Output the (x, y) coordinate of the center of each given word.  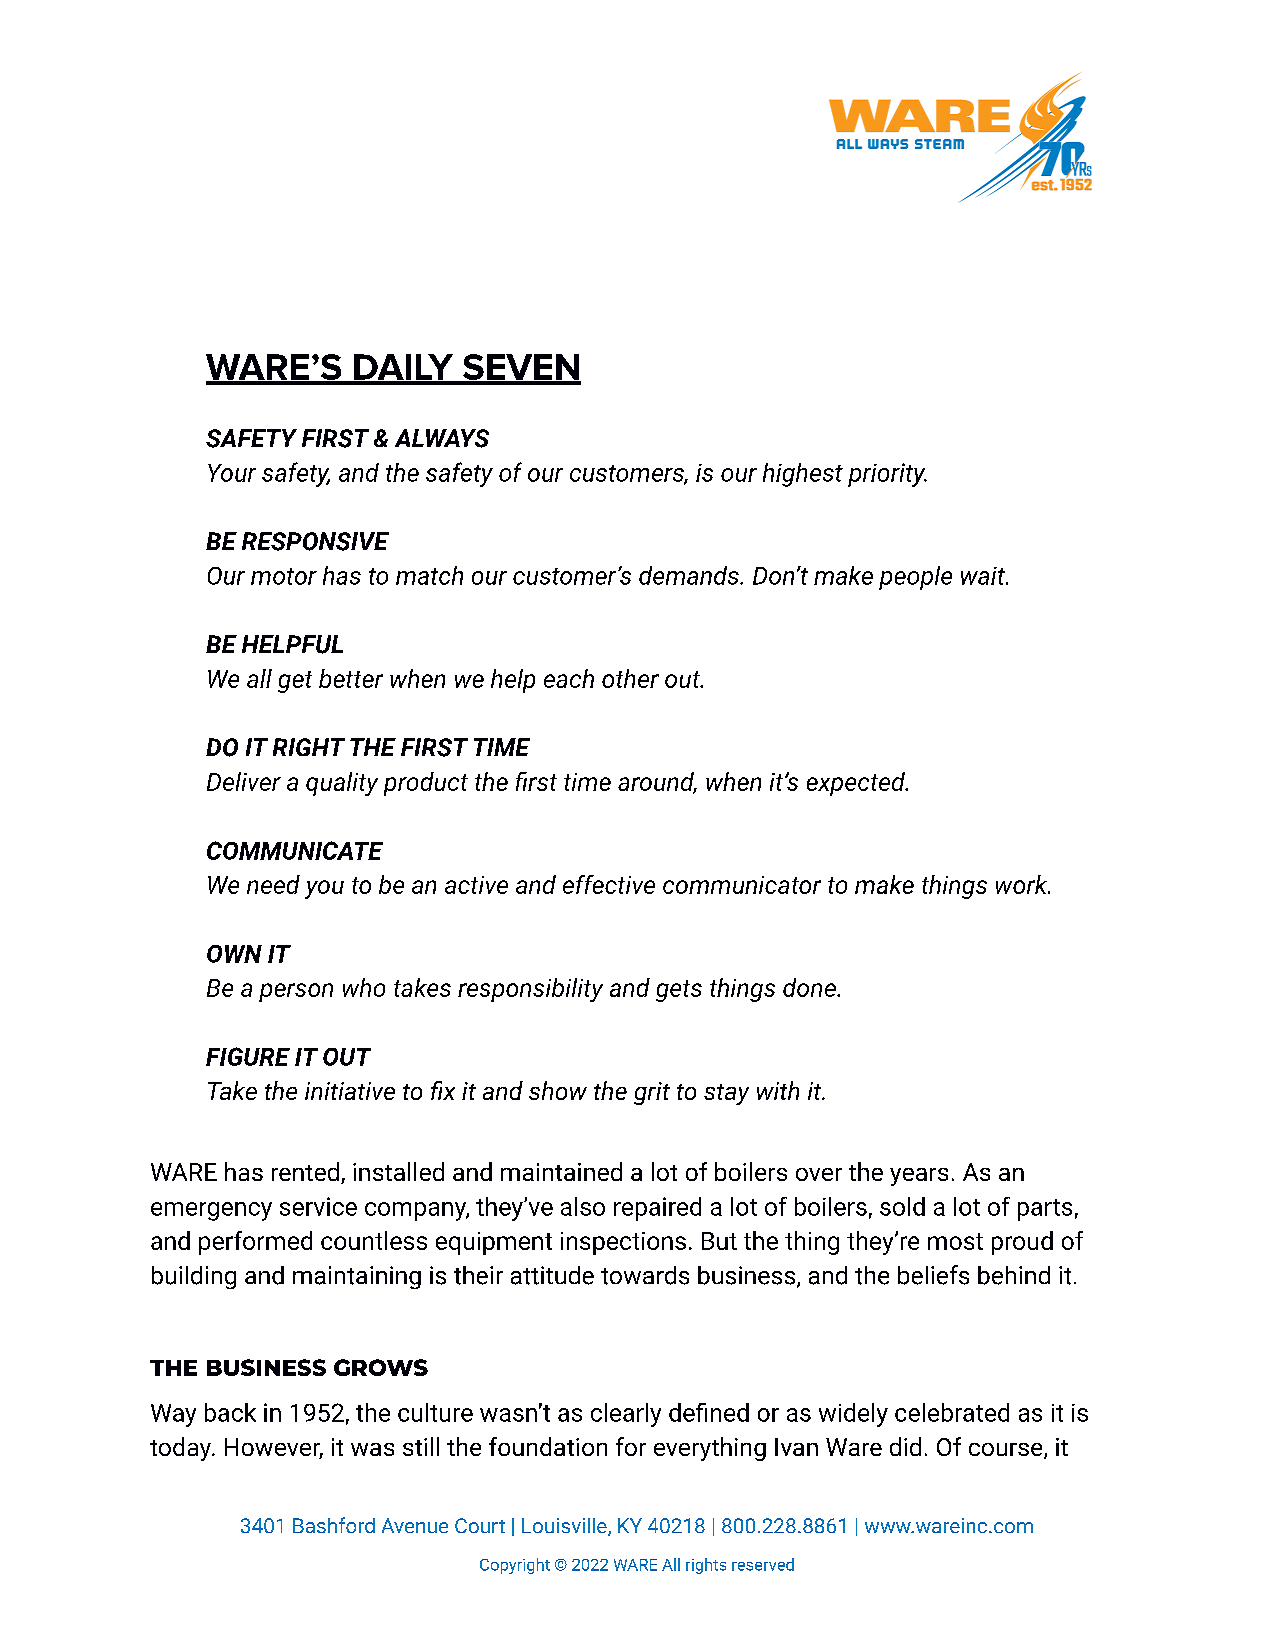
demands (690, 575)
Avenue (415, 1525)
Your (232, 473)
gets (679, 991)
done (810, 987)
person (296, 992)
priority (887, 475)
